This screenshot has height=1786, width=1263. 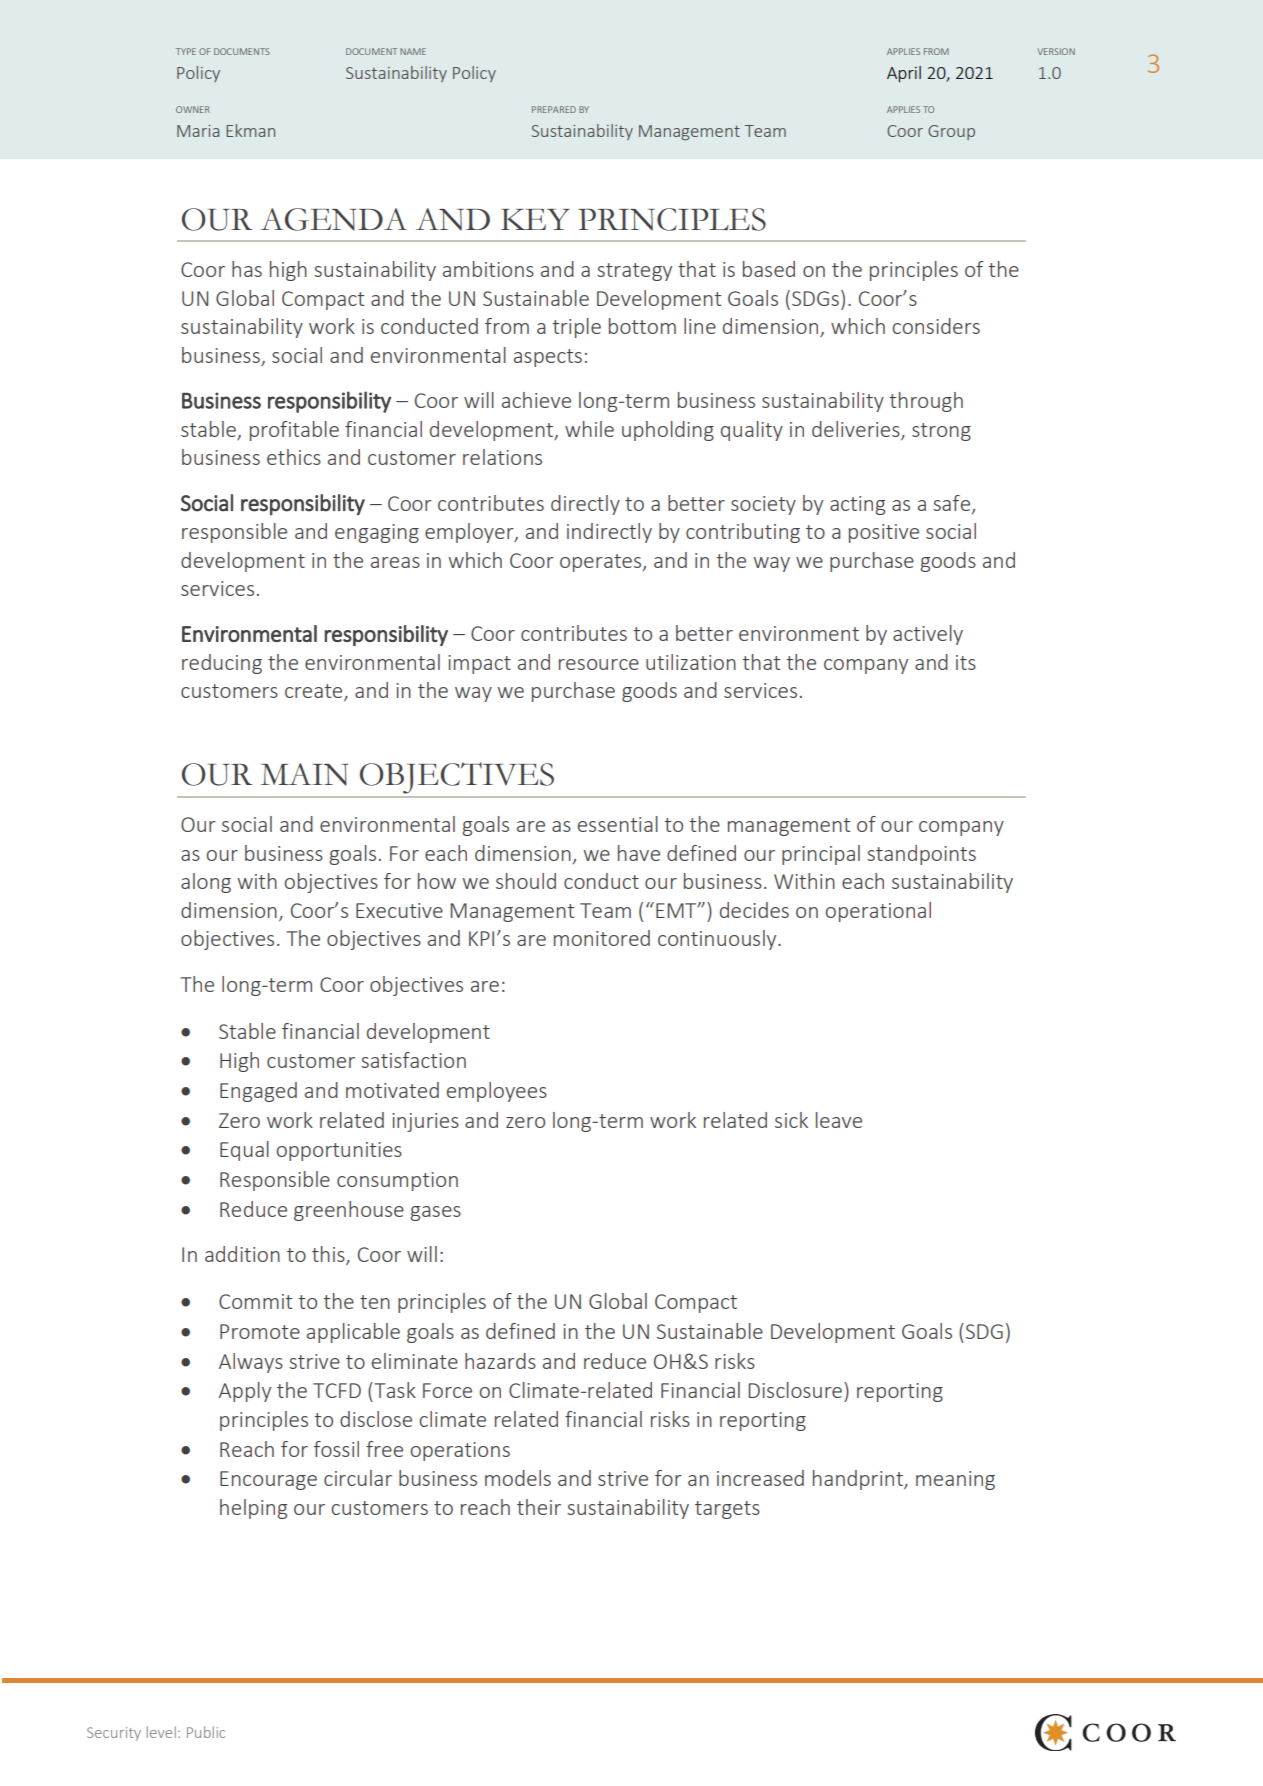 What do you see at coordinates (955, 1480) in the screenshot?
I see `meaning` at bounding box center [955, 1480].
